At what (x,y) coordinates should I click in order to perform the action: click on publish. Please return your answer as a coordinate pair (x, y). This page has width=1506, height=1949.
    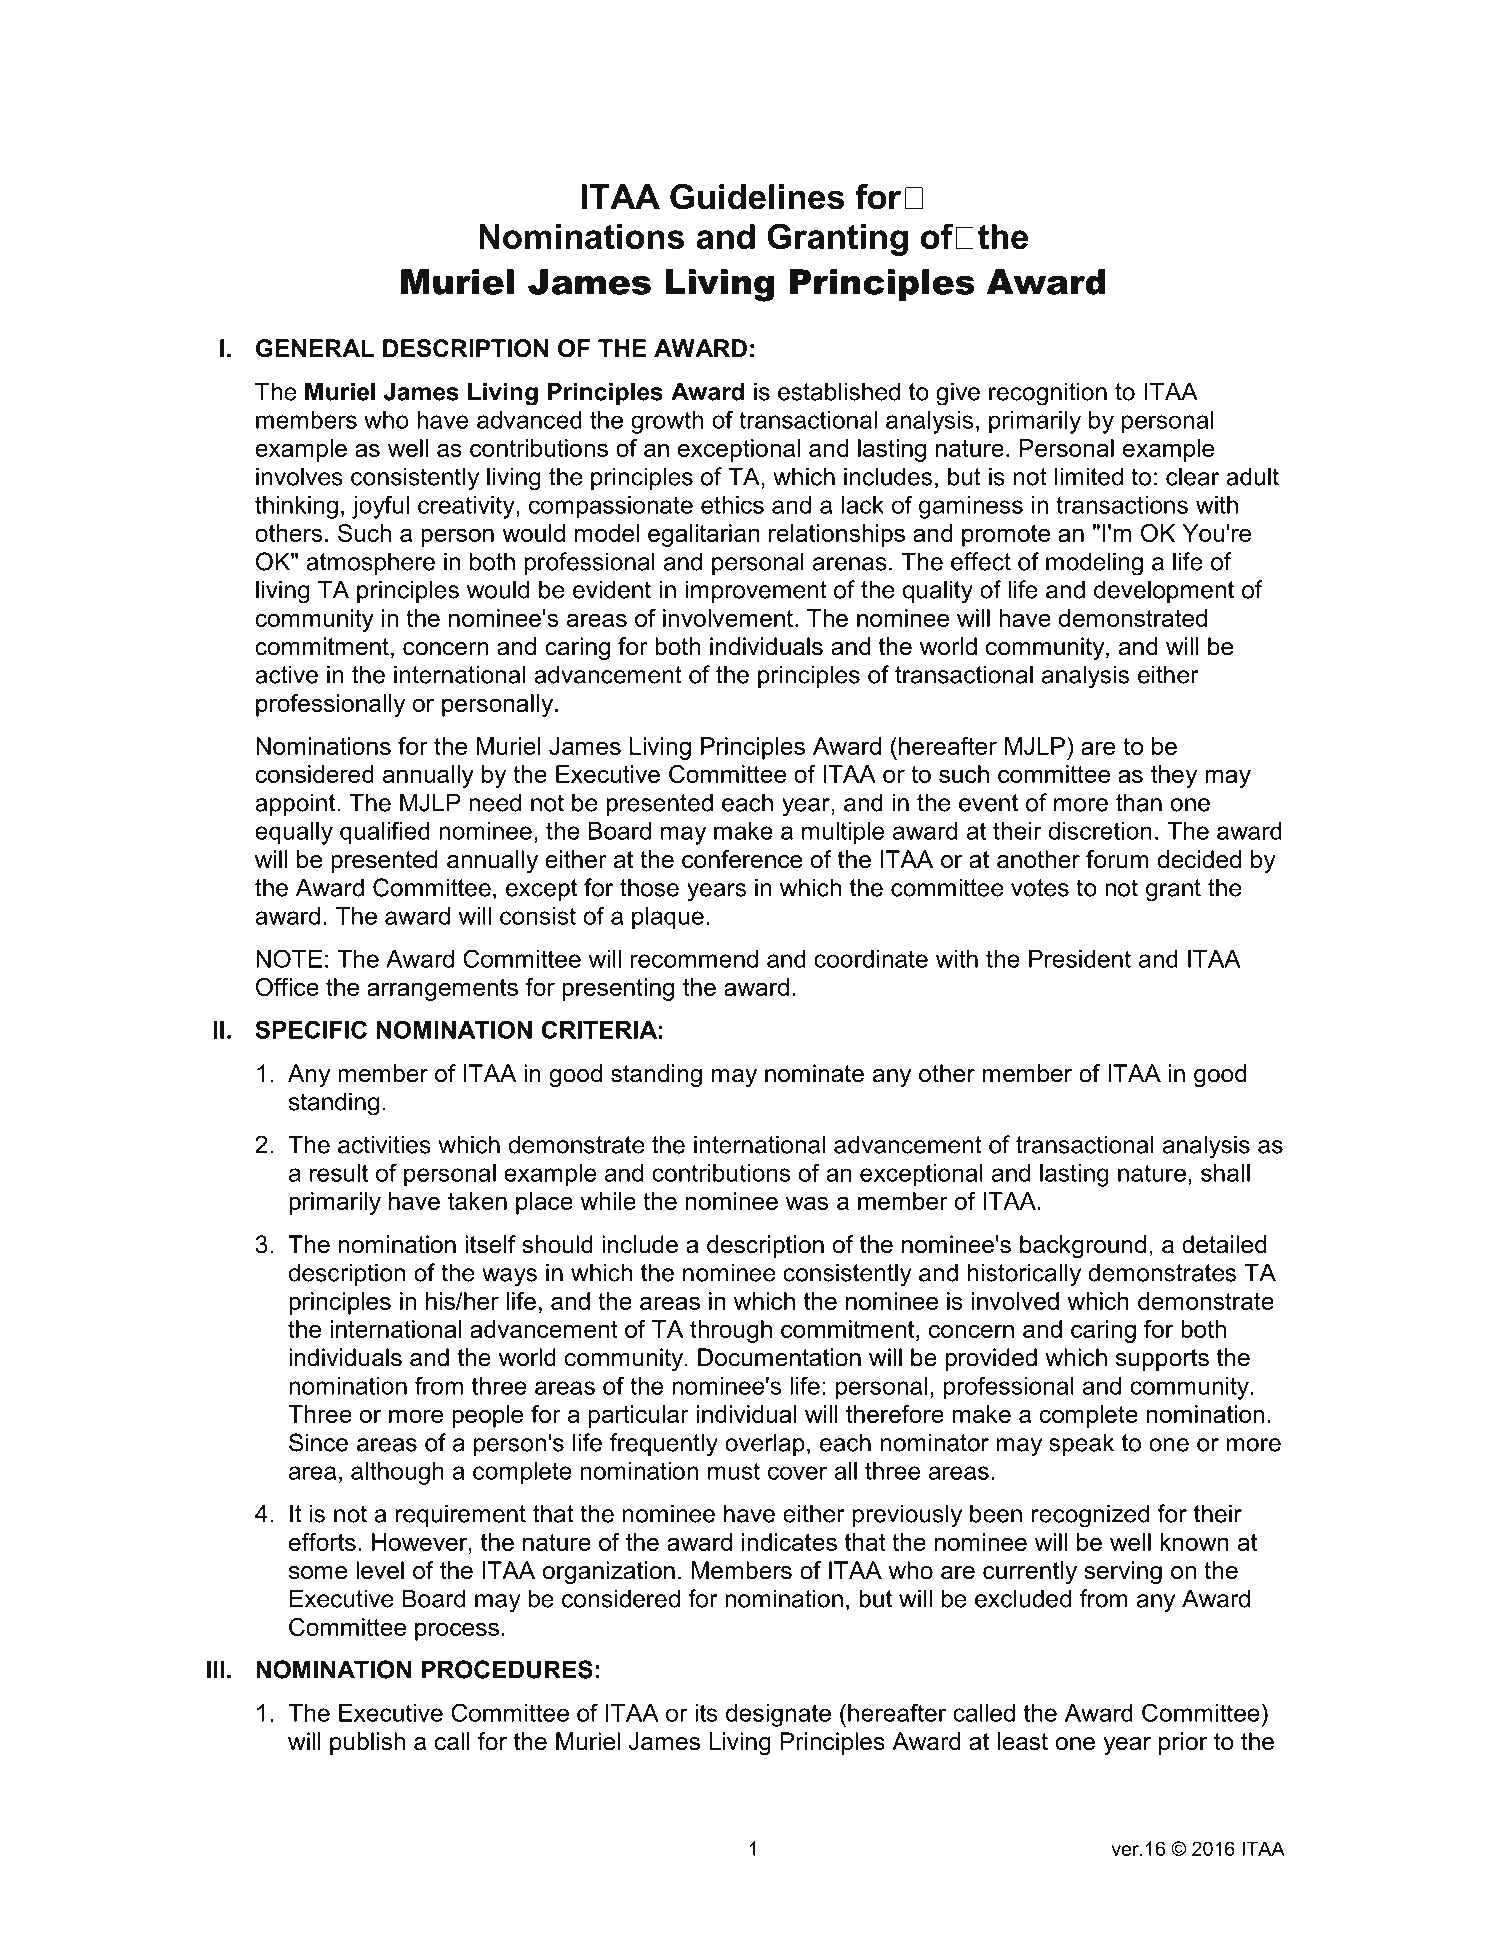
    Looking at the image, I should click on (367, 1743).
